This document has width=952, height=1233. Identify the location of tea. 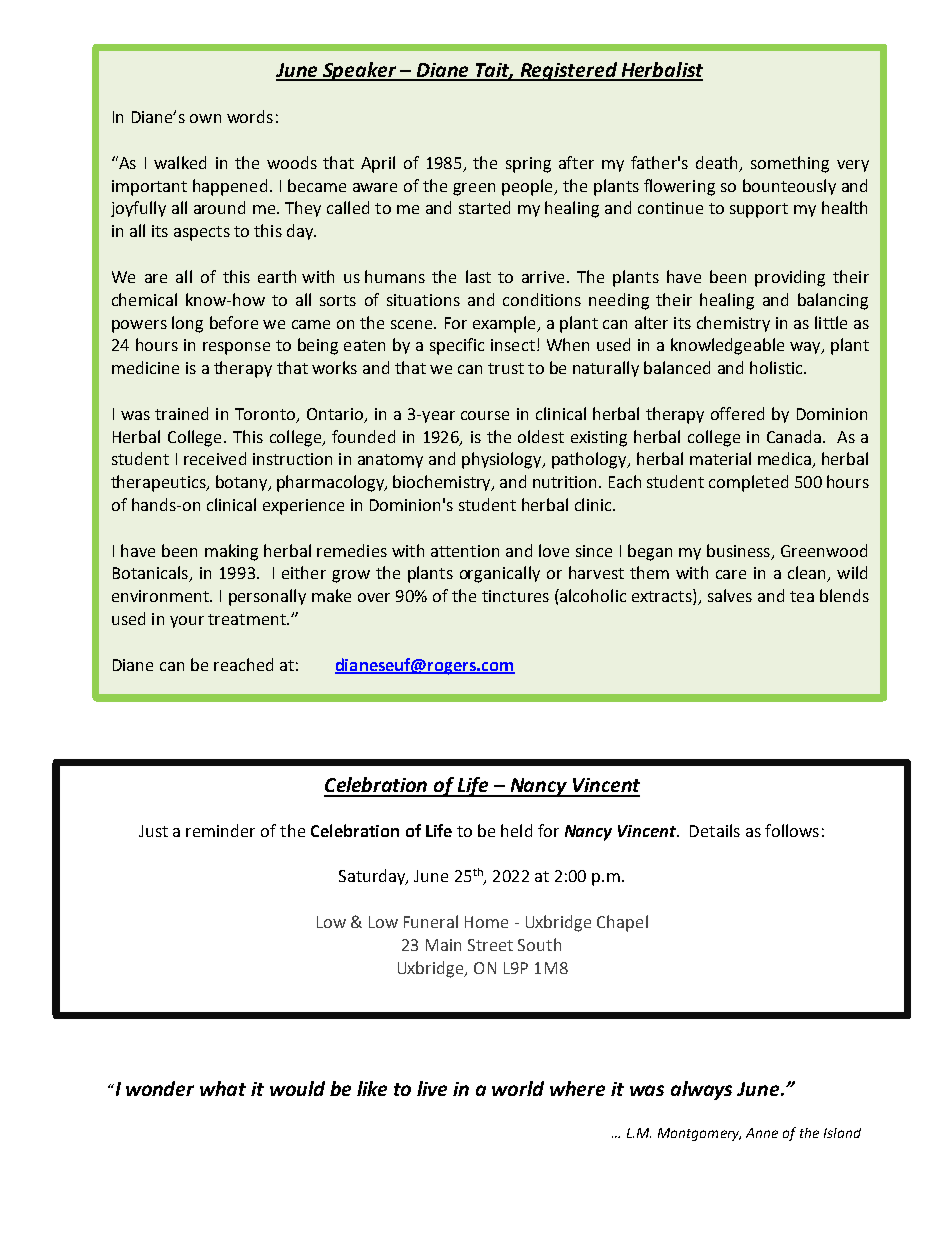
(802, 596).
